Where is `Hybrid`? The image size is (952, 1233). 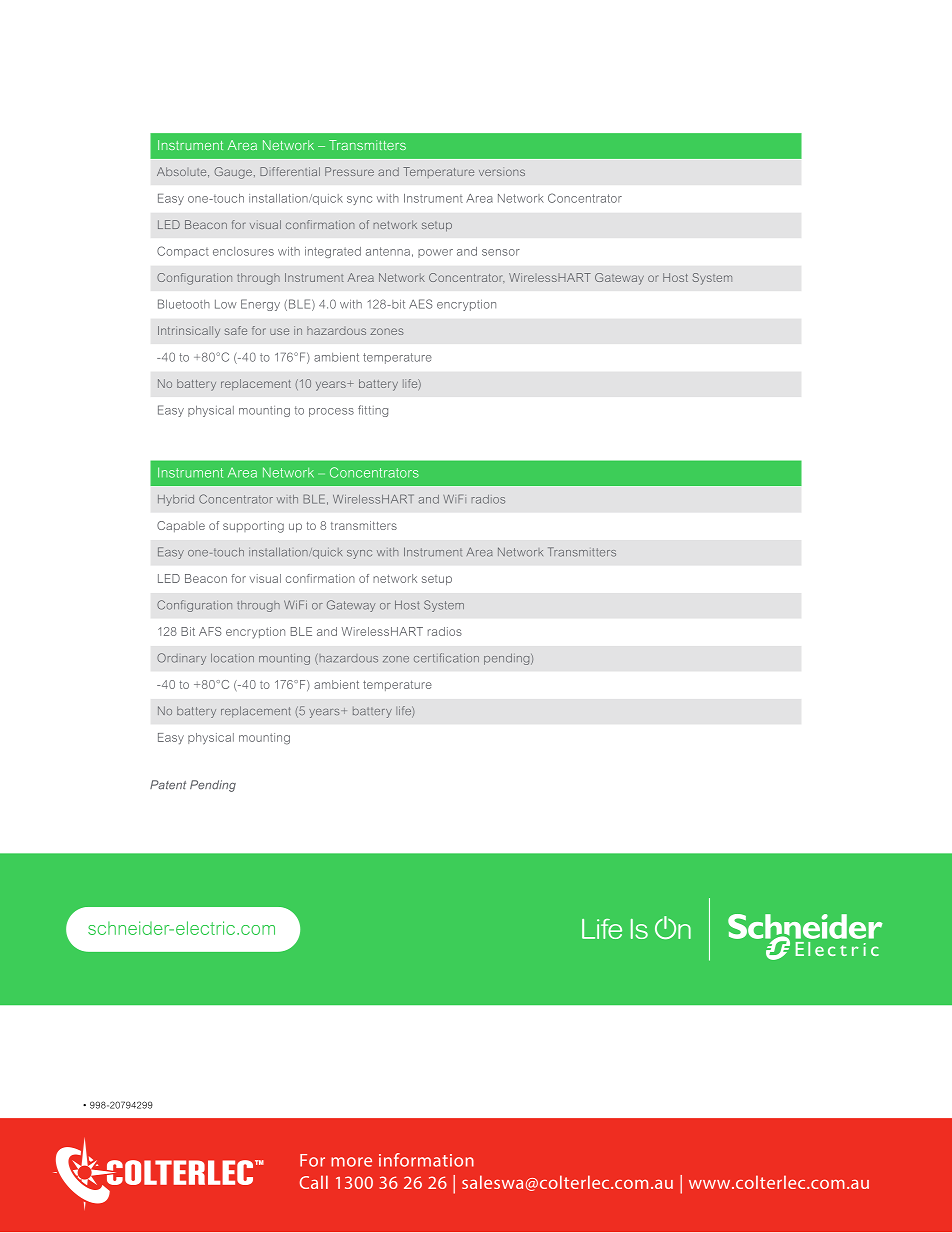 Hybrid is located at coordinates (176, 500).
